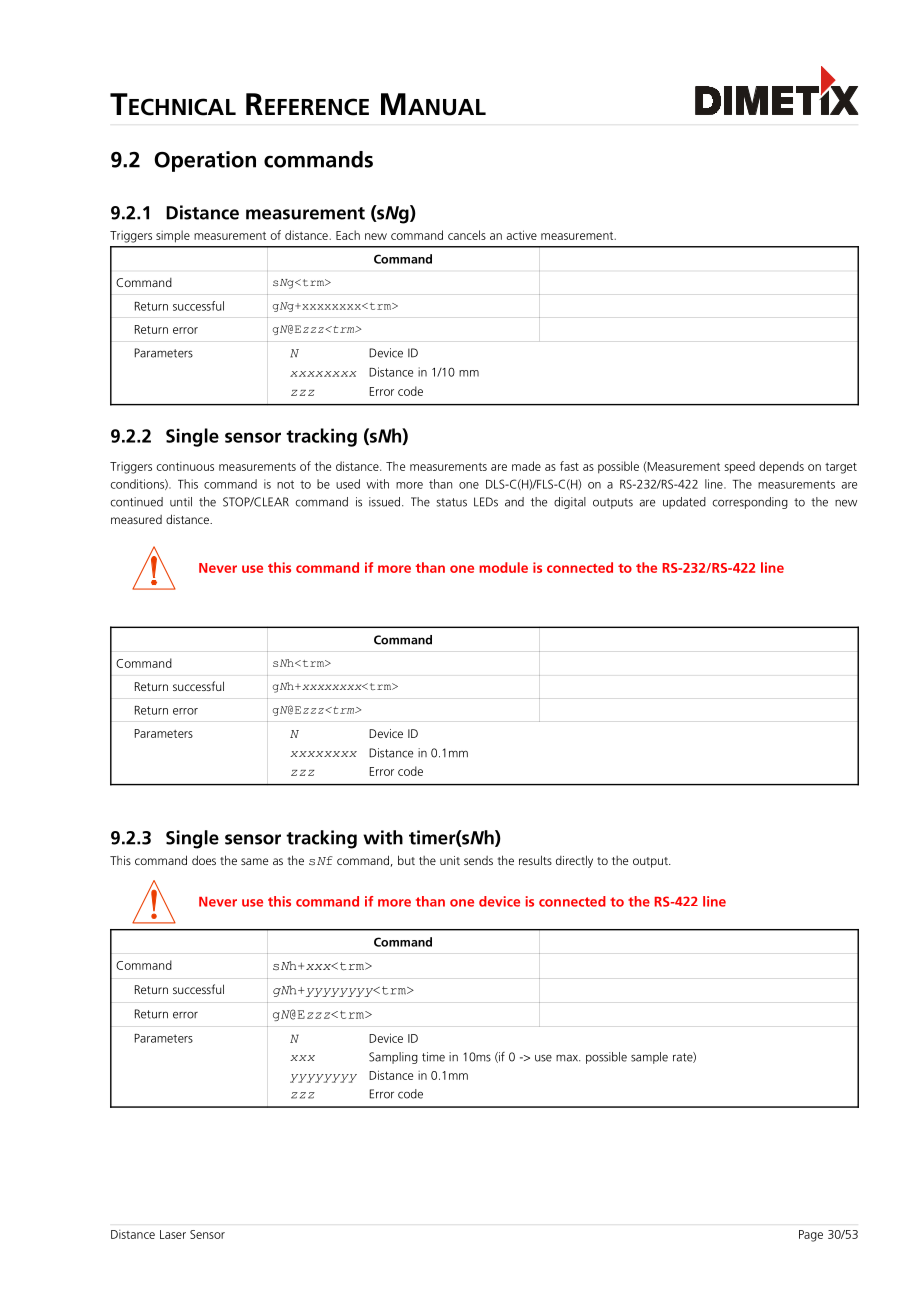 Image resolution: width=924 pixels, height=1308 pixels. What do you see at coordinates (205, 161) in the image?
I see `Operation` at bounding box center [205, 161].
